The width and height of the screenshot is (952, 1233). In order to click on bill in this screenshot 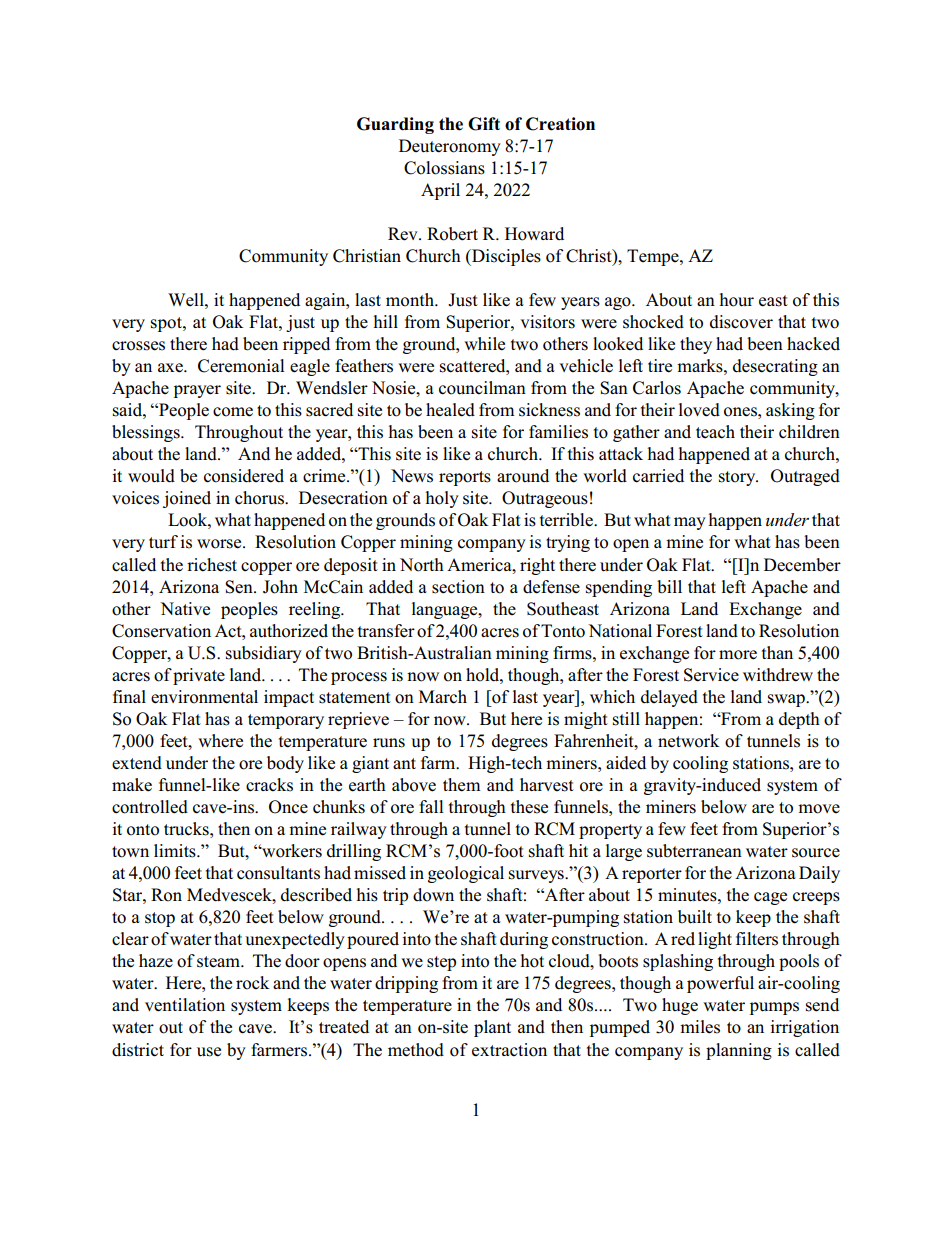, I will do `click(669, 587)`.
